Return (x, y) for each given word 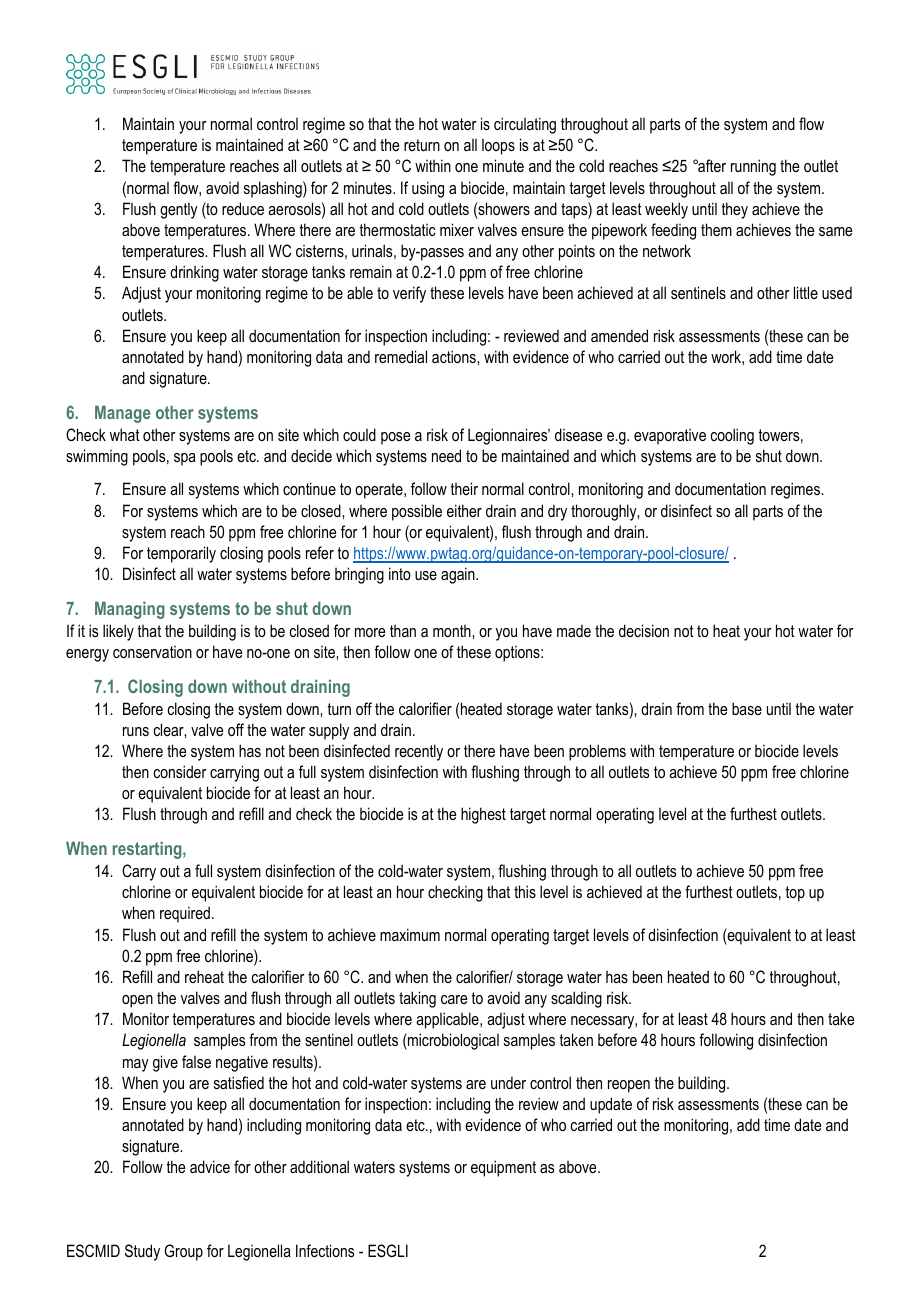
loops (498, 147)
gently (179, 211)
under (508, 1082)
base (747, 708)
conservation (152, 652)
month (453, 631)
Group (183, 1252)
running (753, 167)
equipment (503, 1168)
